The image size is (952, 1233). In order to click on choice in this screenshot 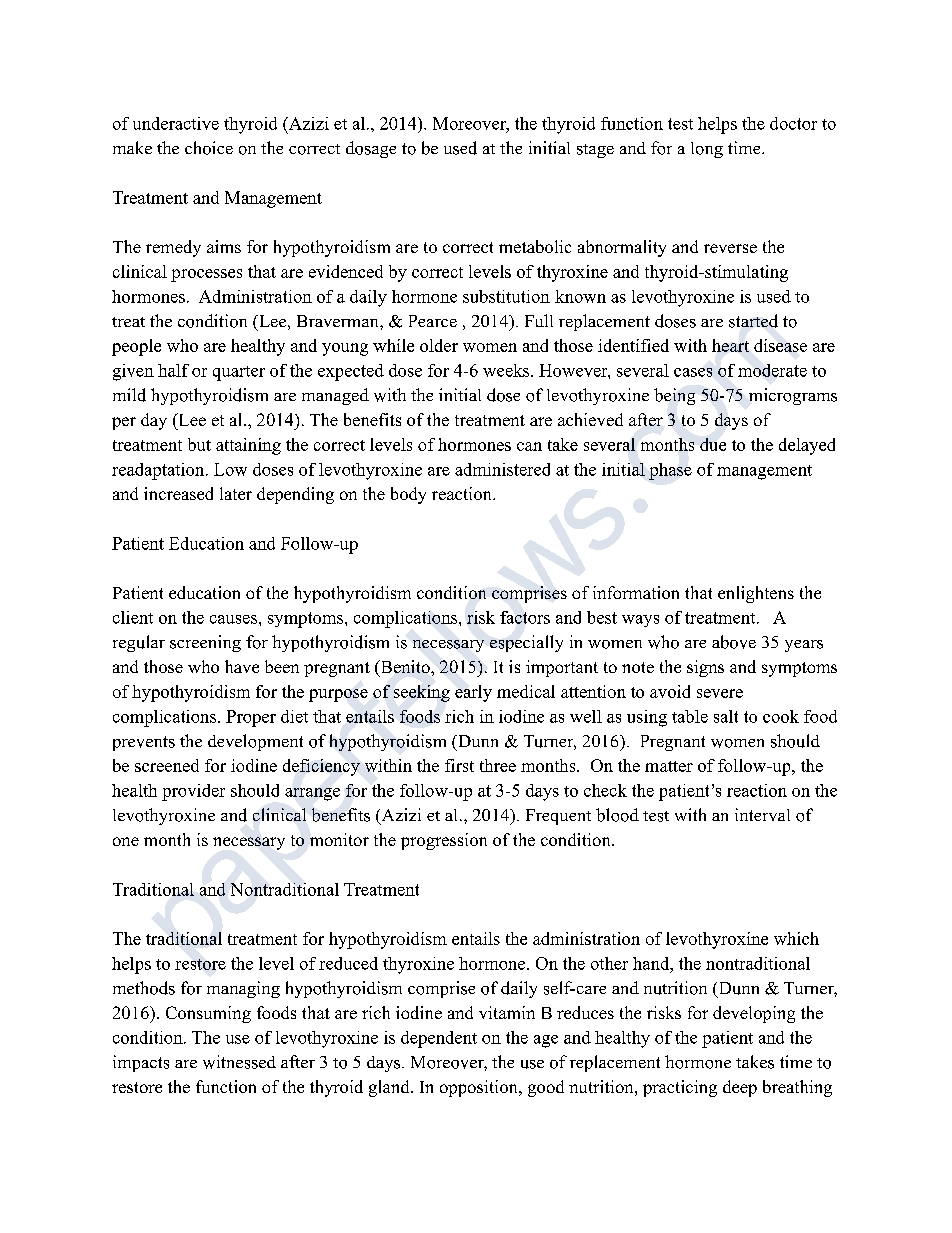, I will do `click(209, 148)`.
